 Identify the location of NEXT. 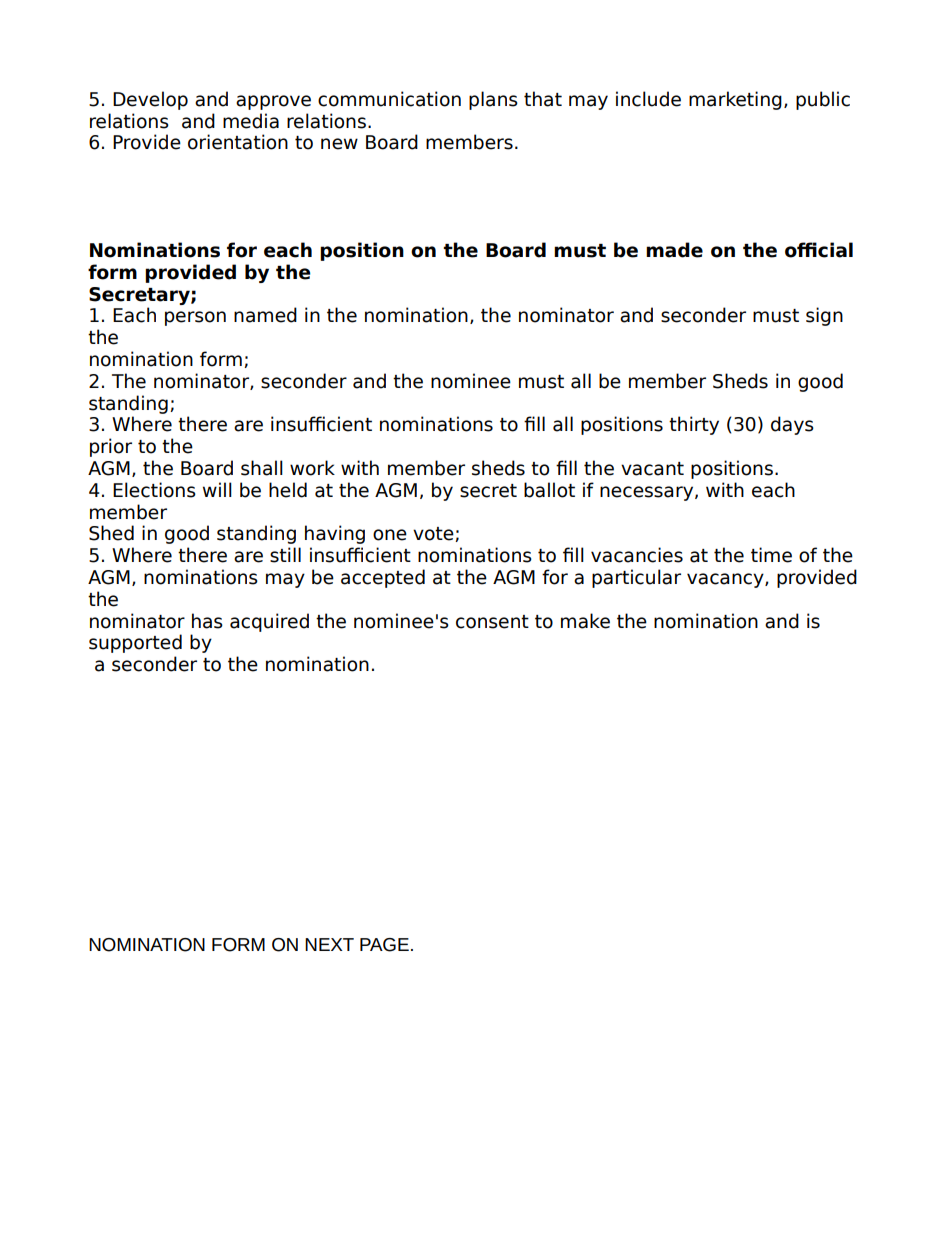
(329, 944).
